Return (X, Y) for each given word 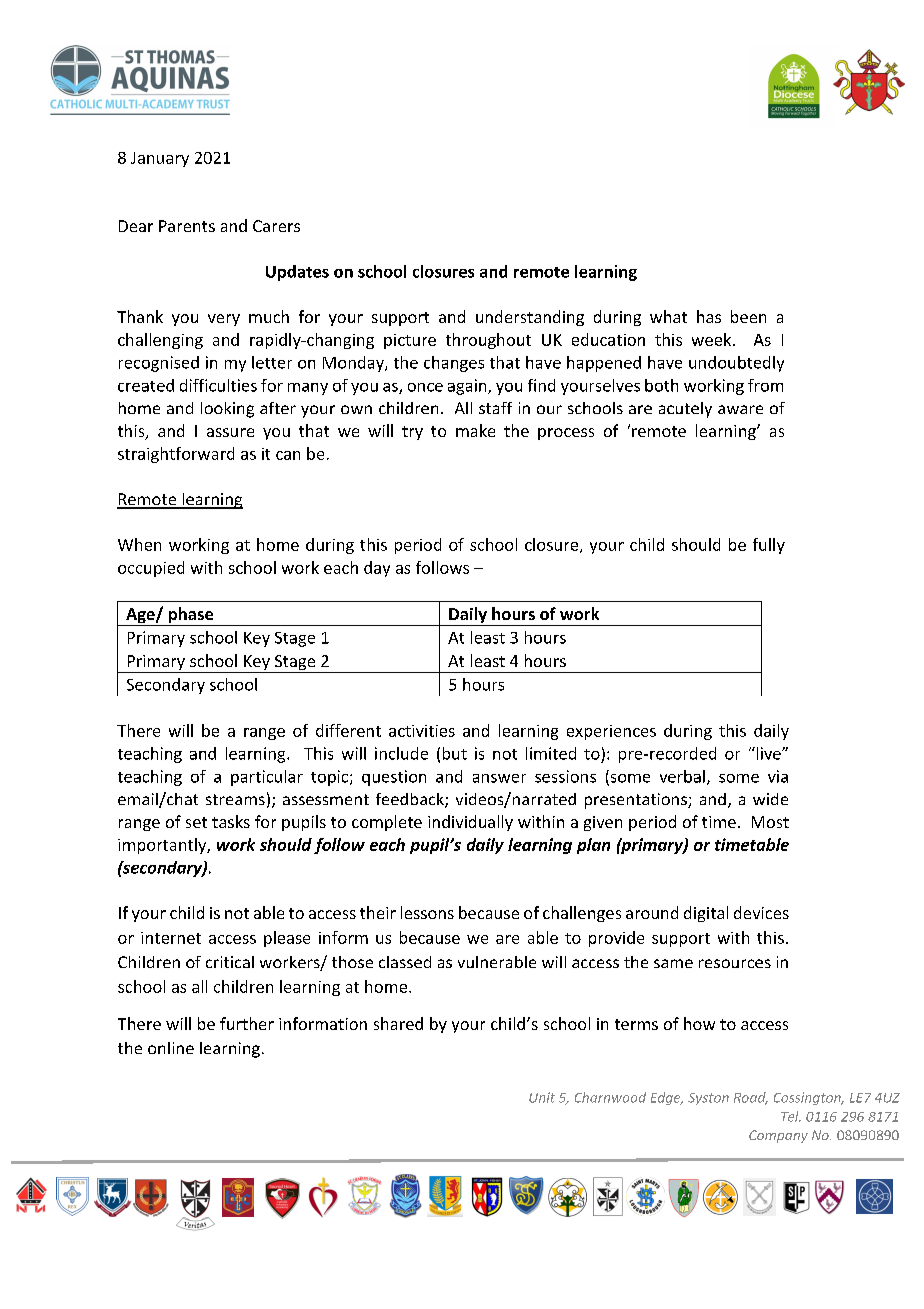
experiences (611, 732)
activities (422, 731)
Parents (187, 226)
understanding (530, 318)
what (668, 316)
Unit (542, 1097)
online (171, 1048)
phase (191, 616)
